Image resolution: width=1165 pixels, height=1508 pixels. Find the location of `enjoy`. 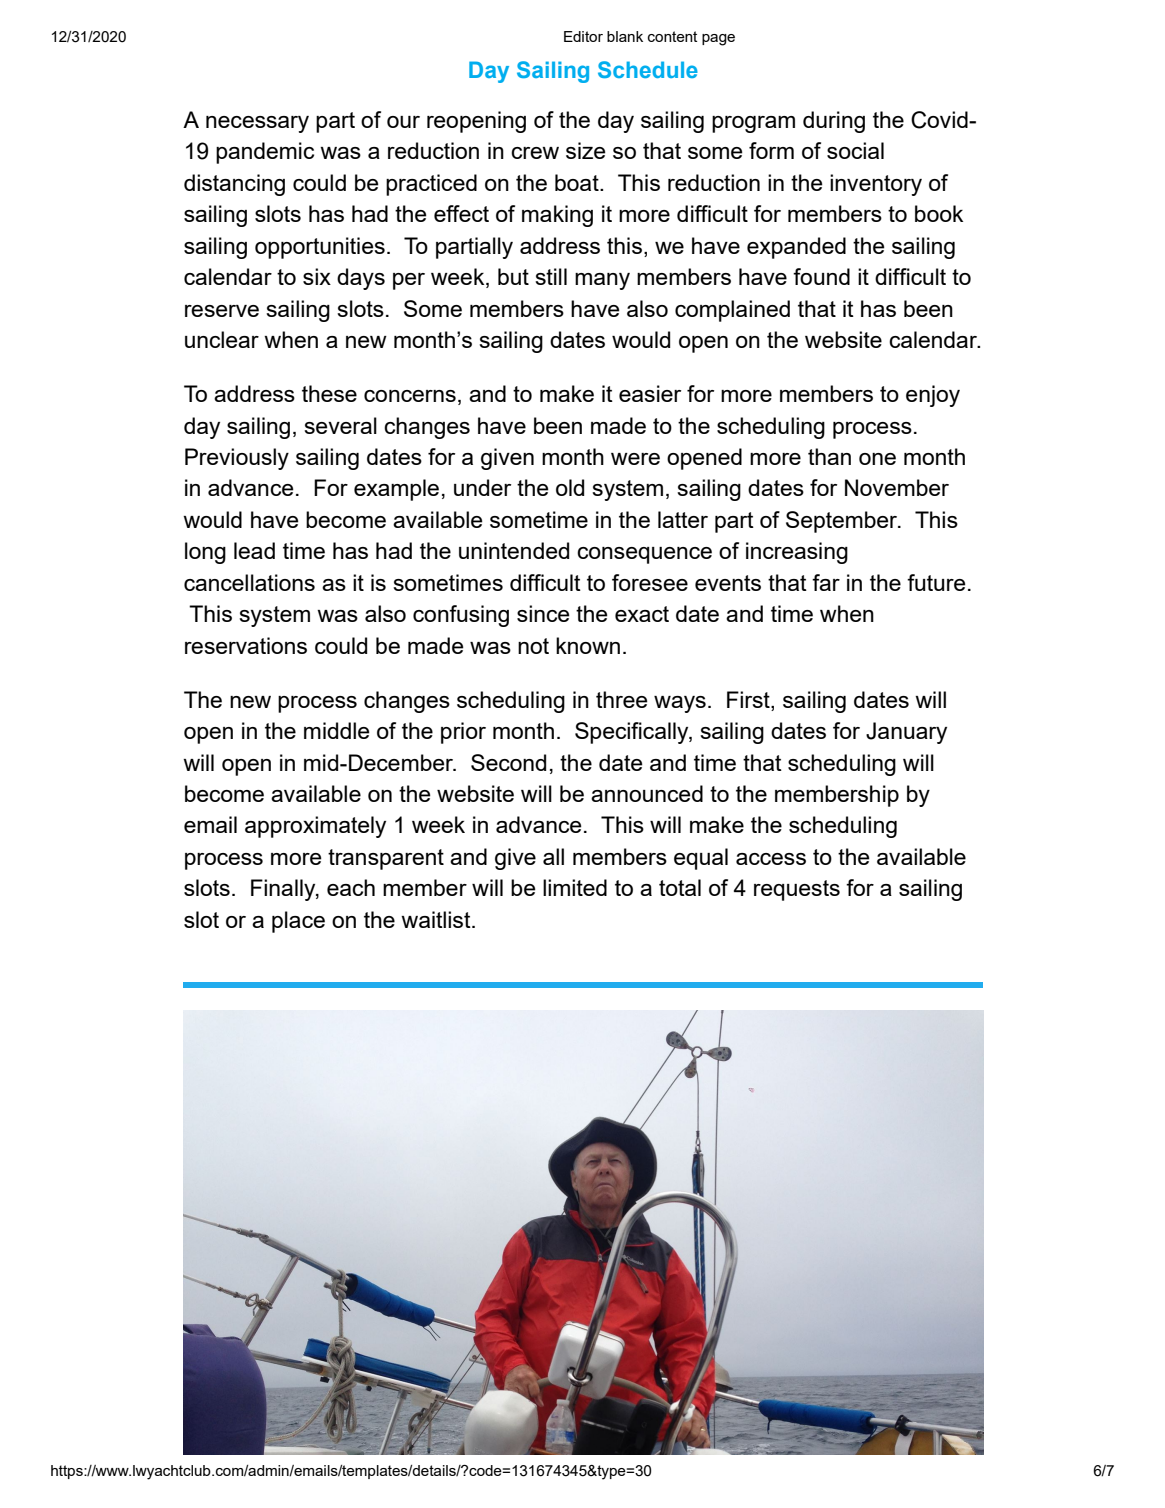

enjoy is located at coordinates (933, 396).
